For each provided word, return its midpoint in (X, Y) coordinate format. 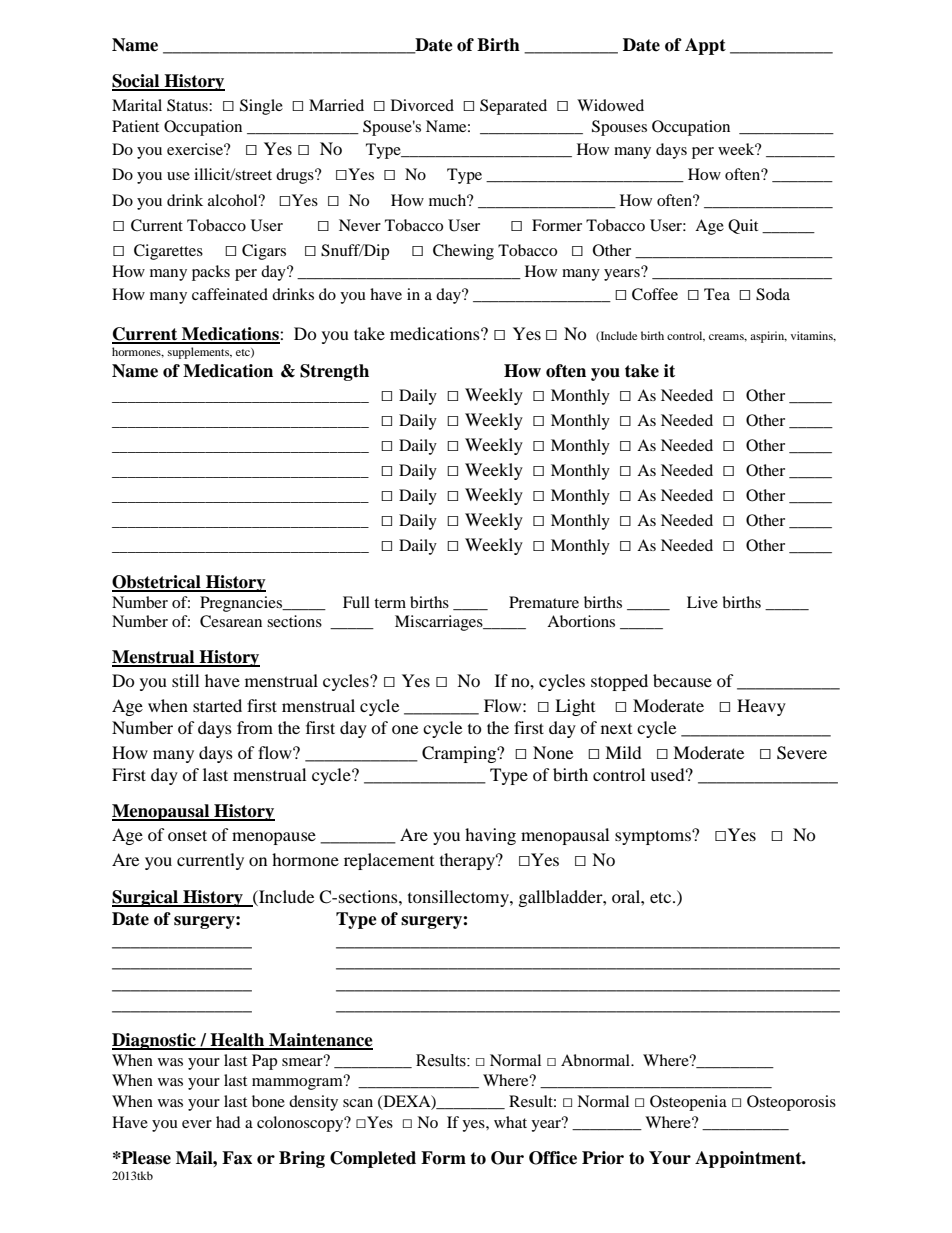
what (510, 1122)
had (228, 1122)
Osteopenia (688, 1103)
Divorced (422, 105)
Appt (705, 46)
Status (188, 105)
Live (702, 602)
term (390, 603)
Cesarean (231, 621)
